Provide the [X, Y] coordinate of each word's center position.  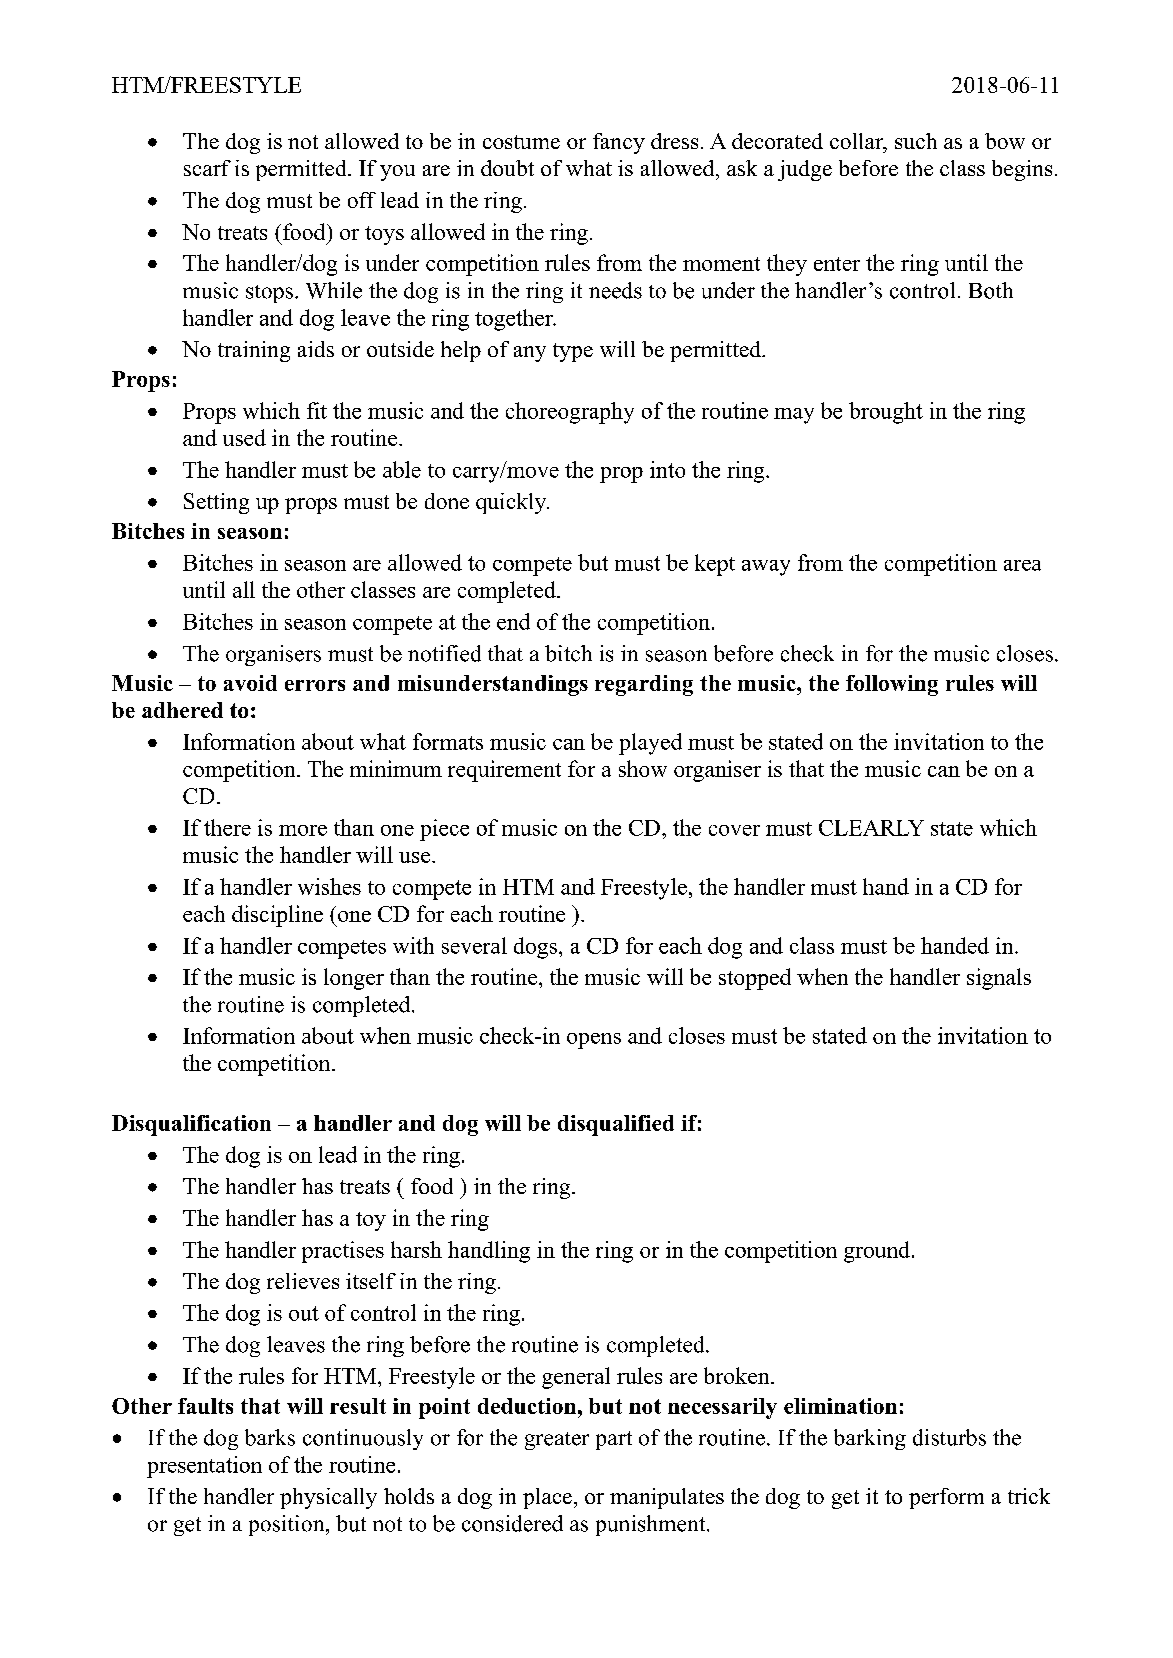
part [614, 1440]
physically [328, 1498]
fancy [619, 143]
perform [946, 1498]
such [916, 141]
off [362, 200]
